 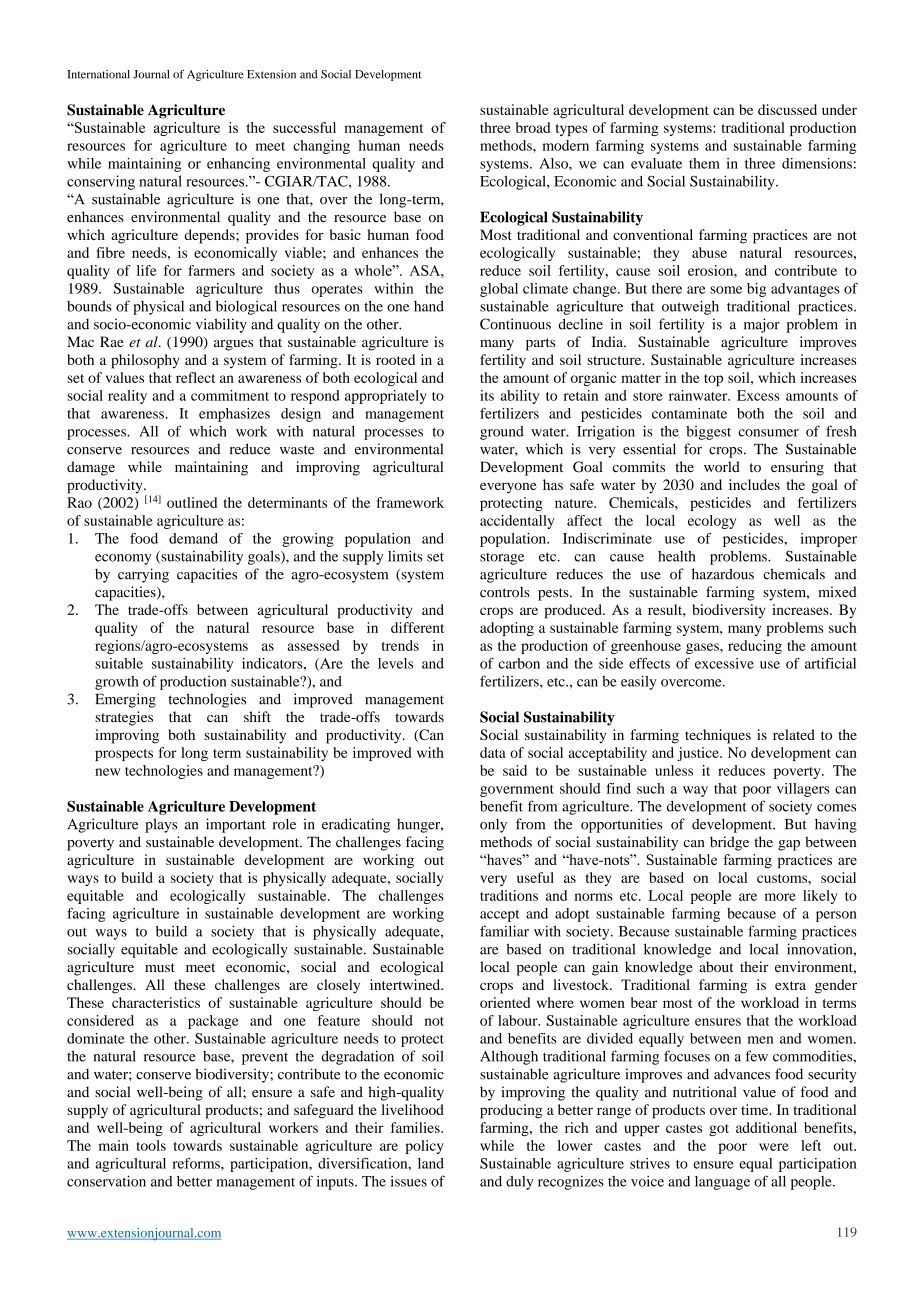 I want to click on suitable, so click(x=119, y=663).
